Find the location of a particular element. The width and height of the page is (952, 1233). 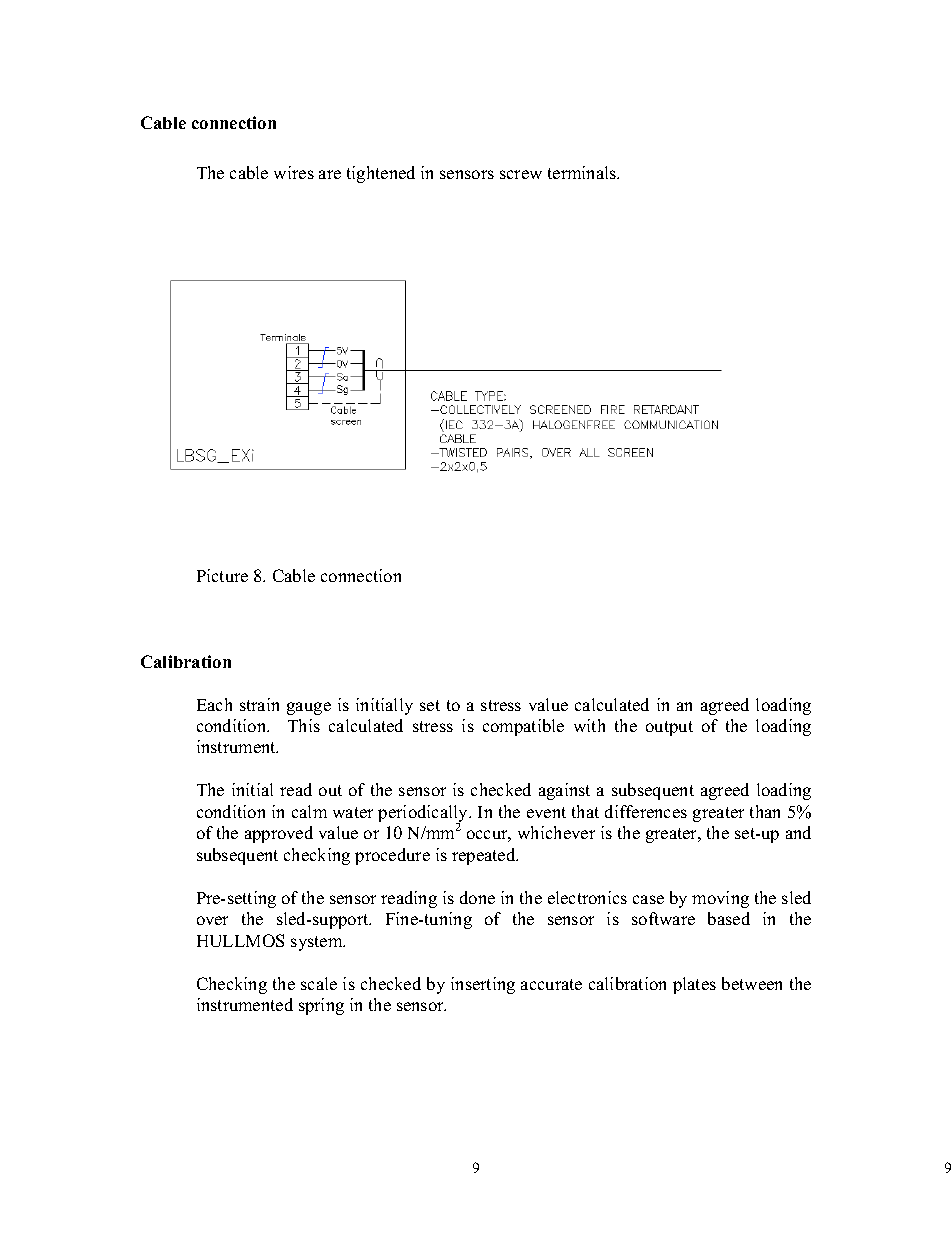

between is located at coordinates (752, 983).
